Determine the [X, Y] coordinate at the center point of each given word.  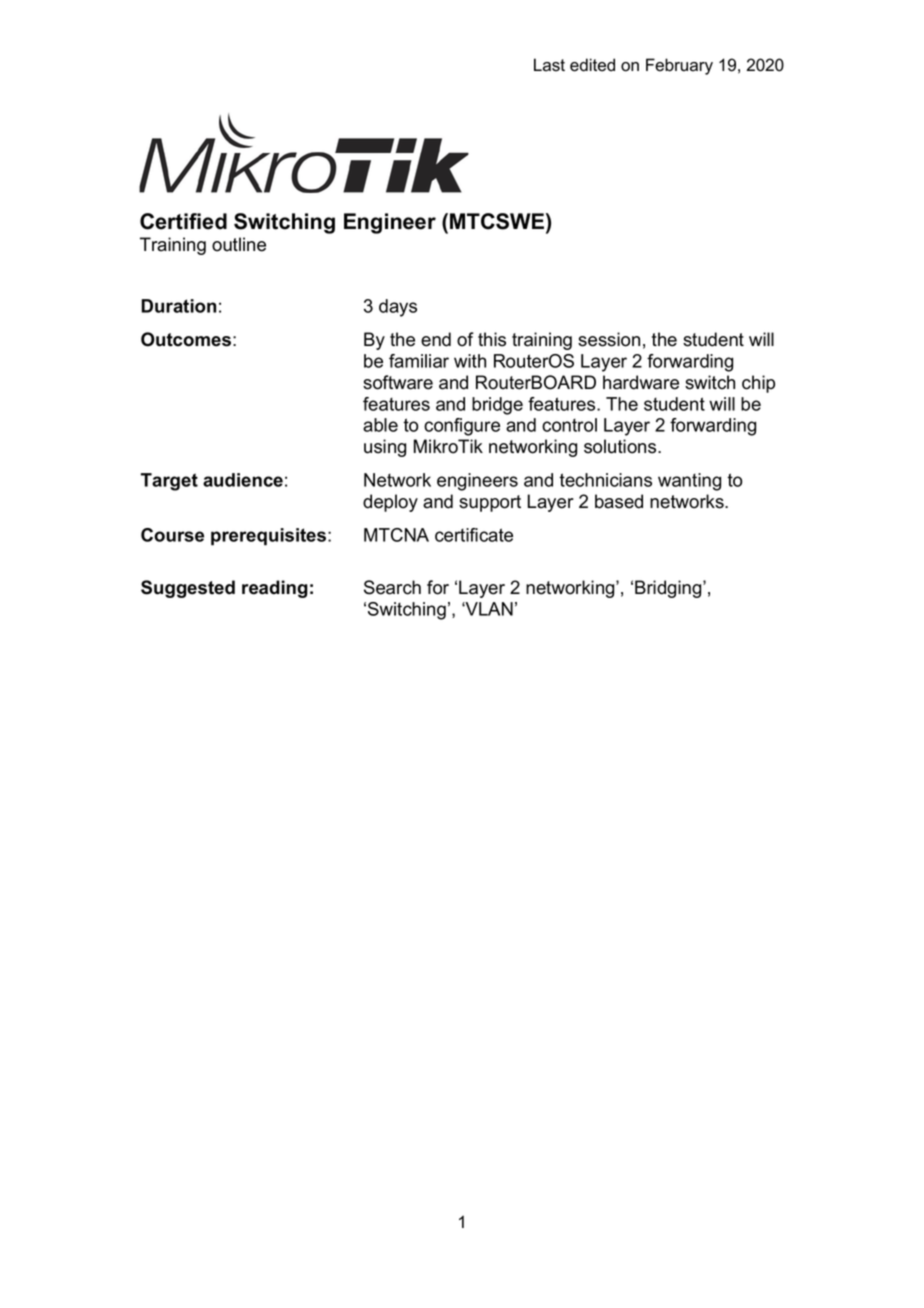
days [398, 308]
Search [392, 587]
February [679, 66]
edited [592, 65]
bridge [497, 406]
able [380, 425]
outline [239, 244]
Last [549, 65]
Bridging [669, 589]
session [609, 339]
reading [275, 589]
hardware [641, 382]
